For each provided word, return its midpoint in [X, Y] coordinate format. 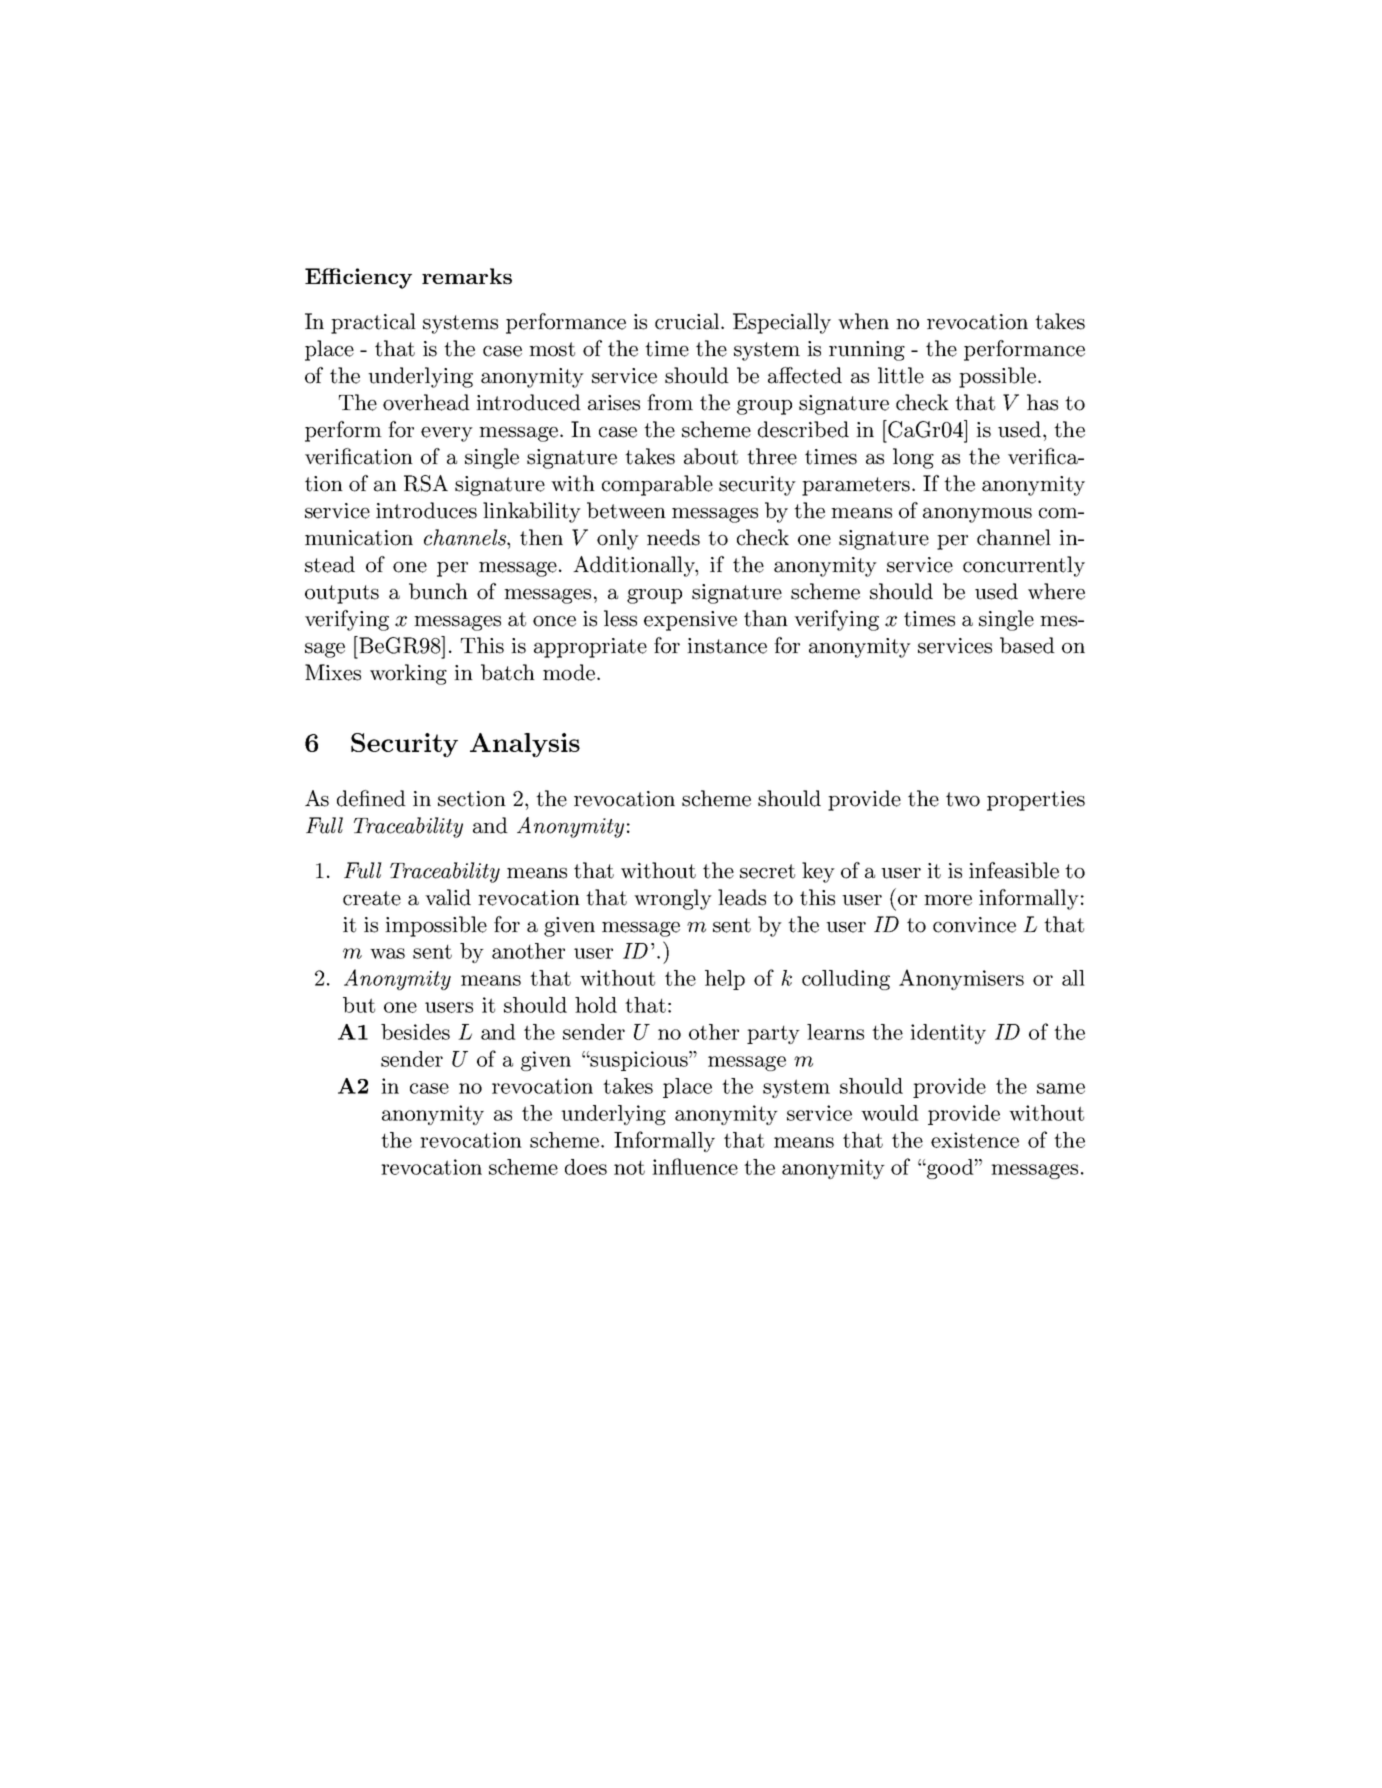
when [863, 321]
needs [673, 537]
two [963, 799]
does [586, 1167]
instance [727, 646]
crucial [688, 321]
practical [373, 323]
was [387, 953]
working [408, 674]
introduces [426, 510]
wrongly [673, 899]
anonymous [977, 515]
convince [974, 925]
